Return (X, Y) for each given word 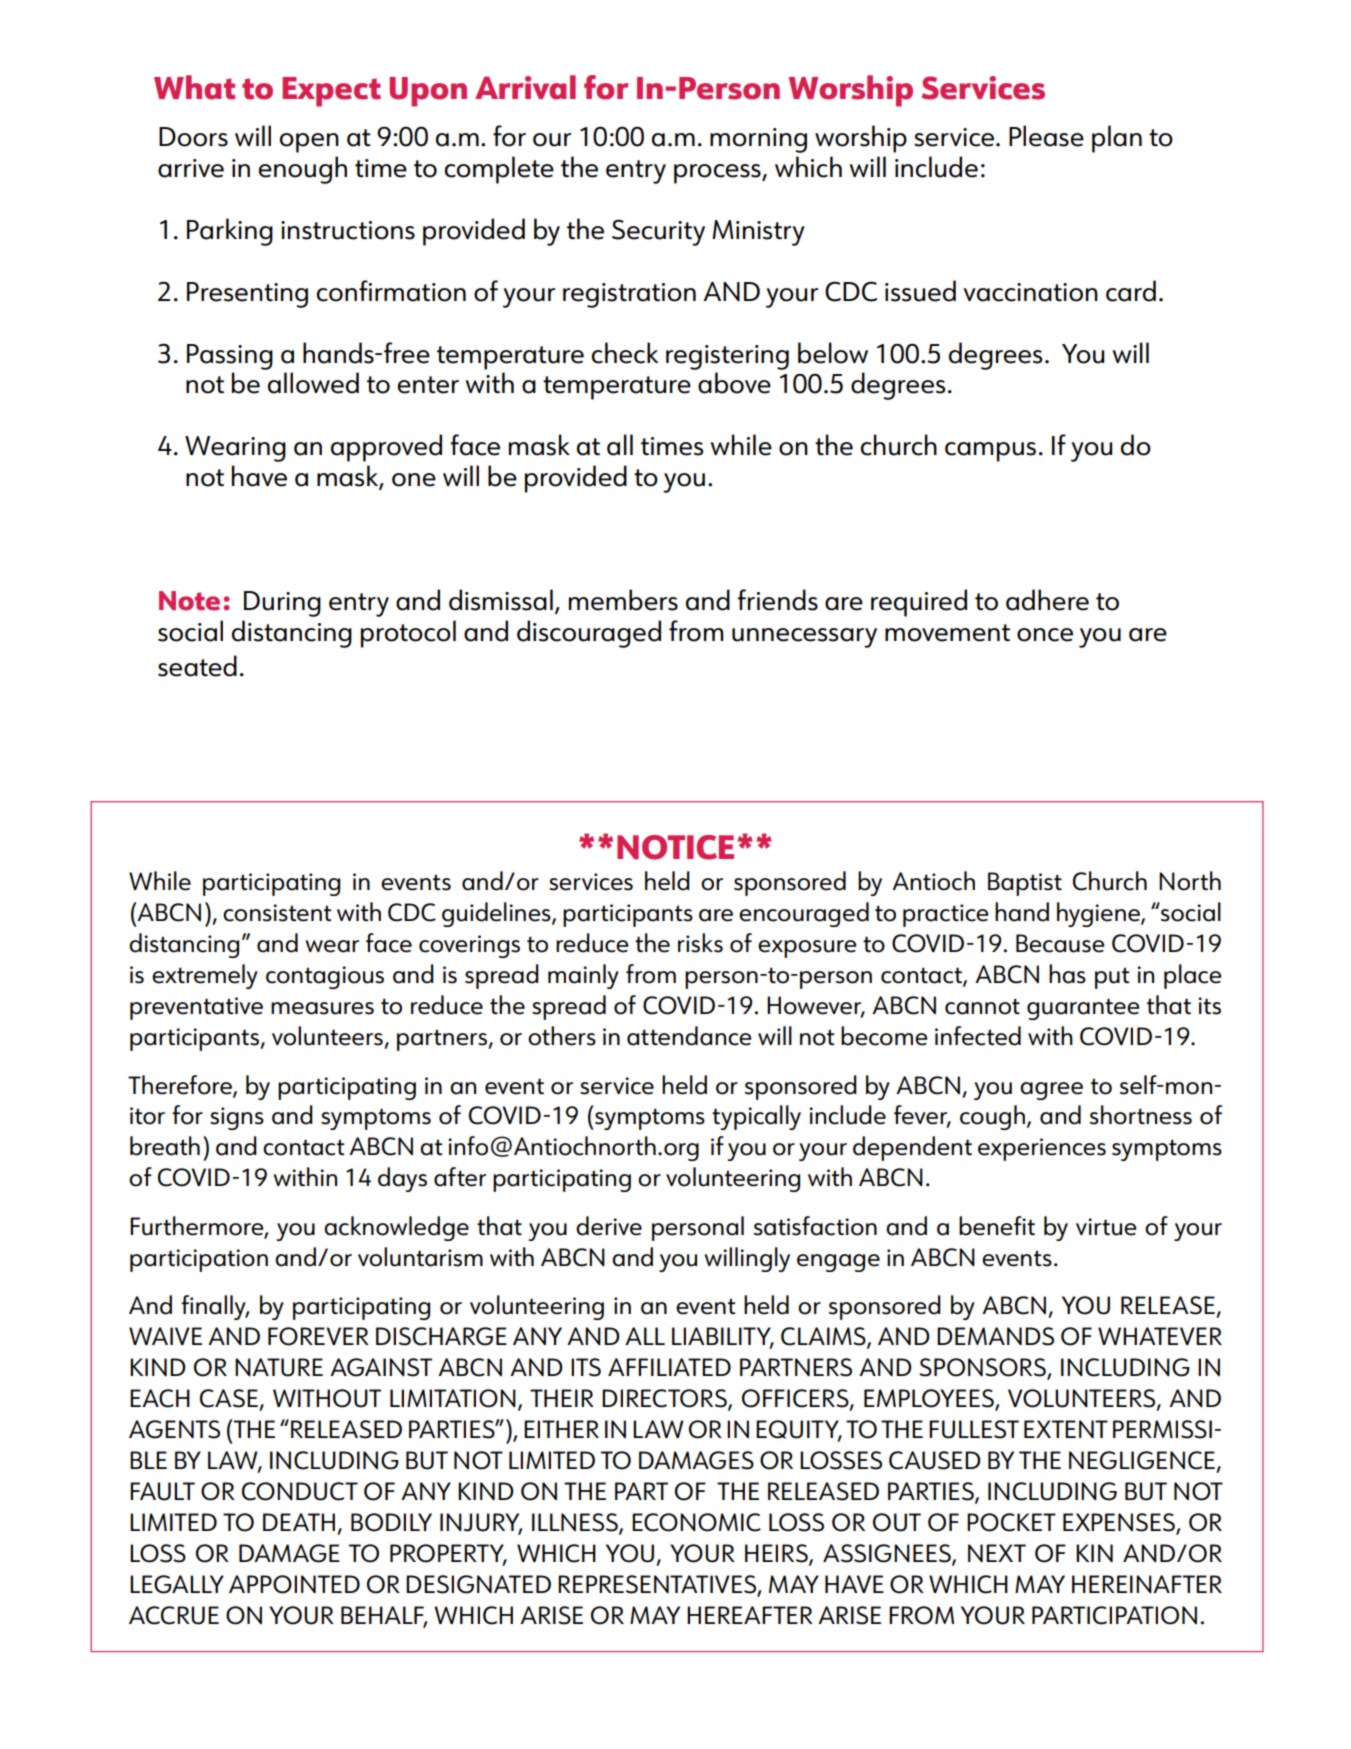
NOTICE (675, 847)
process (718, 174)
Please (1046, 136)
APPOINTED (294, 1584)
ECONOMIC (696, 1522)
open (309, 143)
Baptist (1025, 884)
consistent (277, 913)
